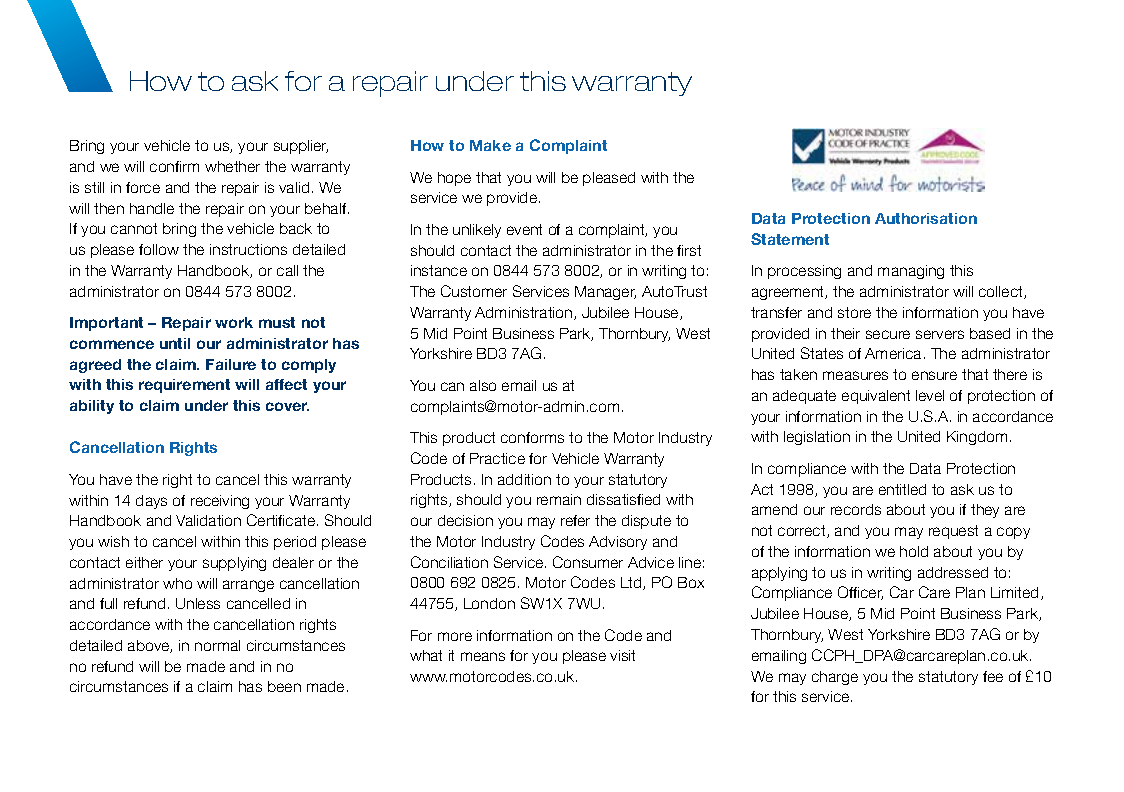 This page has width=1124, height=792. Describe the element at coordinates (876, 397) in the page. I see `equivalent` at that location.
